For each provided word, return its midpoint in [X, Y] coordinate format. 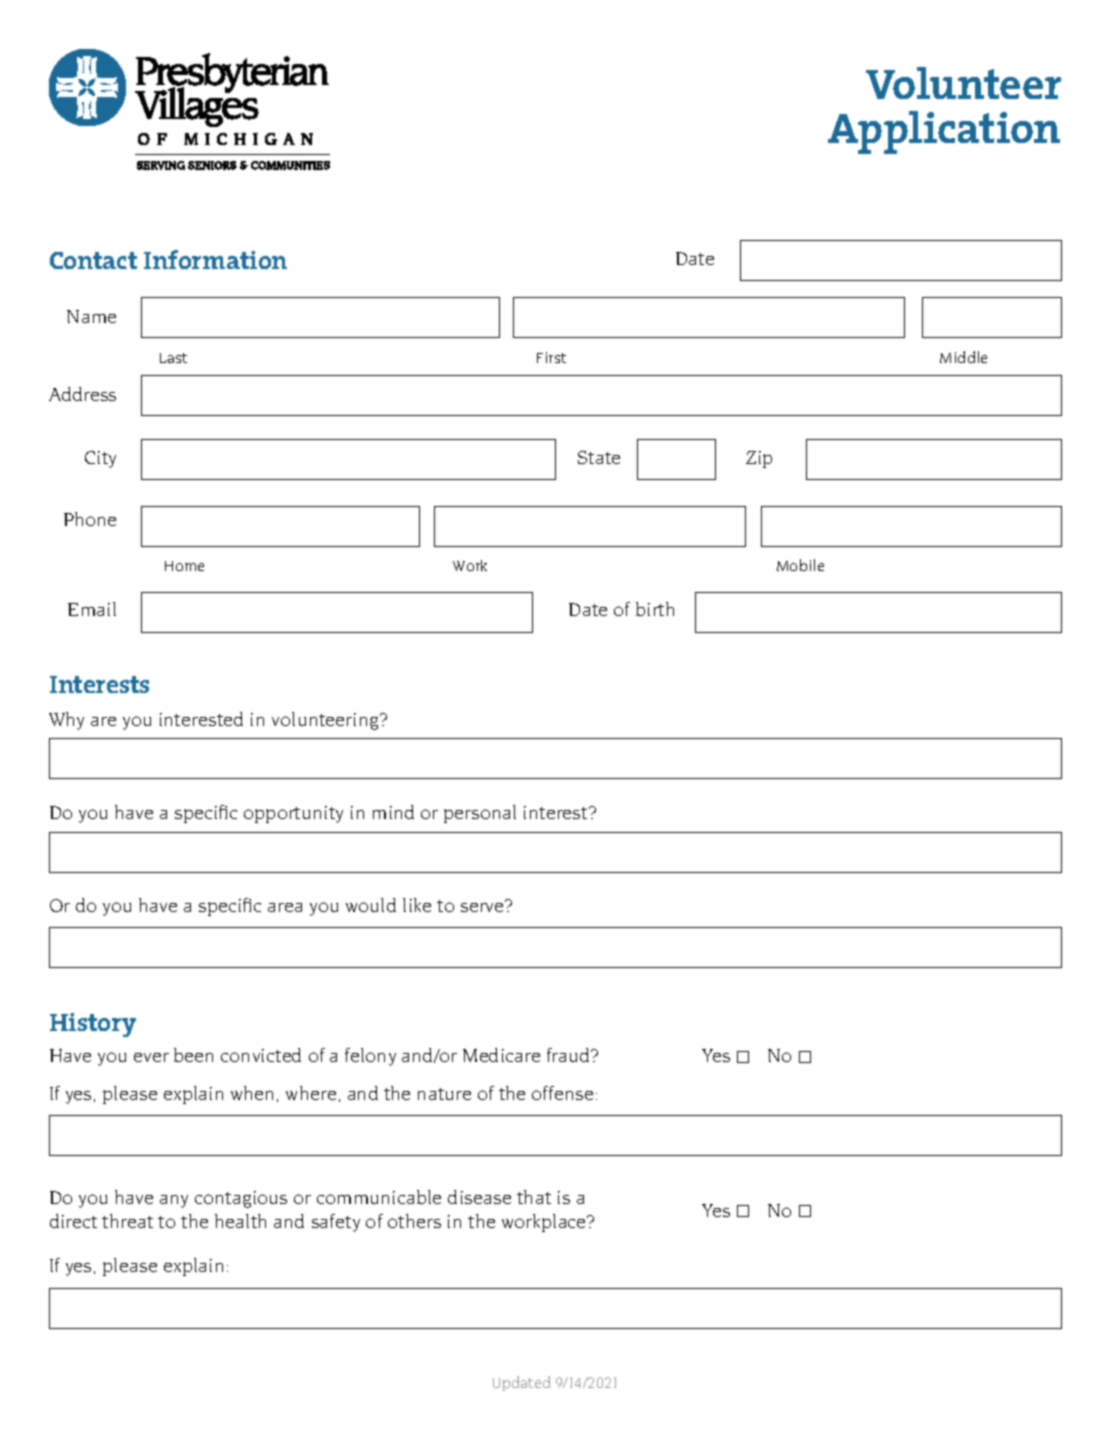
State [599, 457]
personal [480, 814]
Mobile [800, 565]
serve [483, 906]
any [174, 1201]
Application [944, 132]
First [551, 357]
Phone [90, 519]
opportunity [293, 814]
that [534, 1197]
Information [215, 259]
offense [562, 1093]
